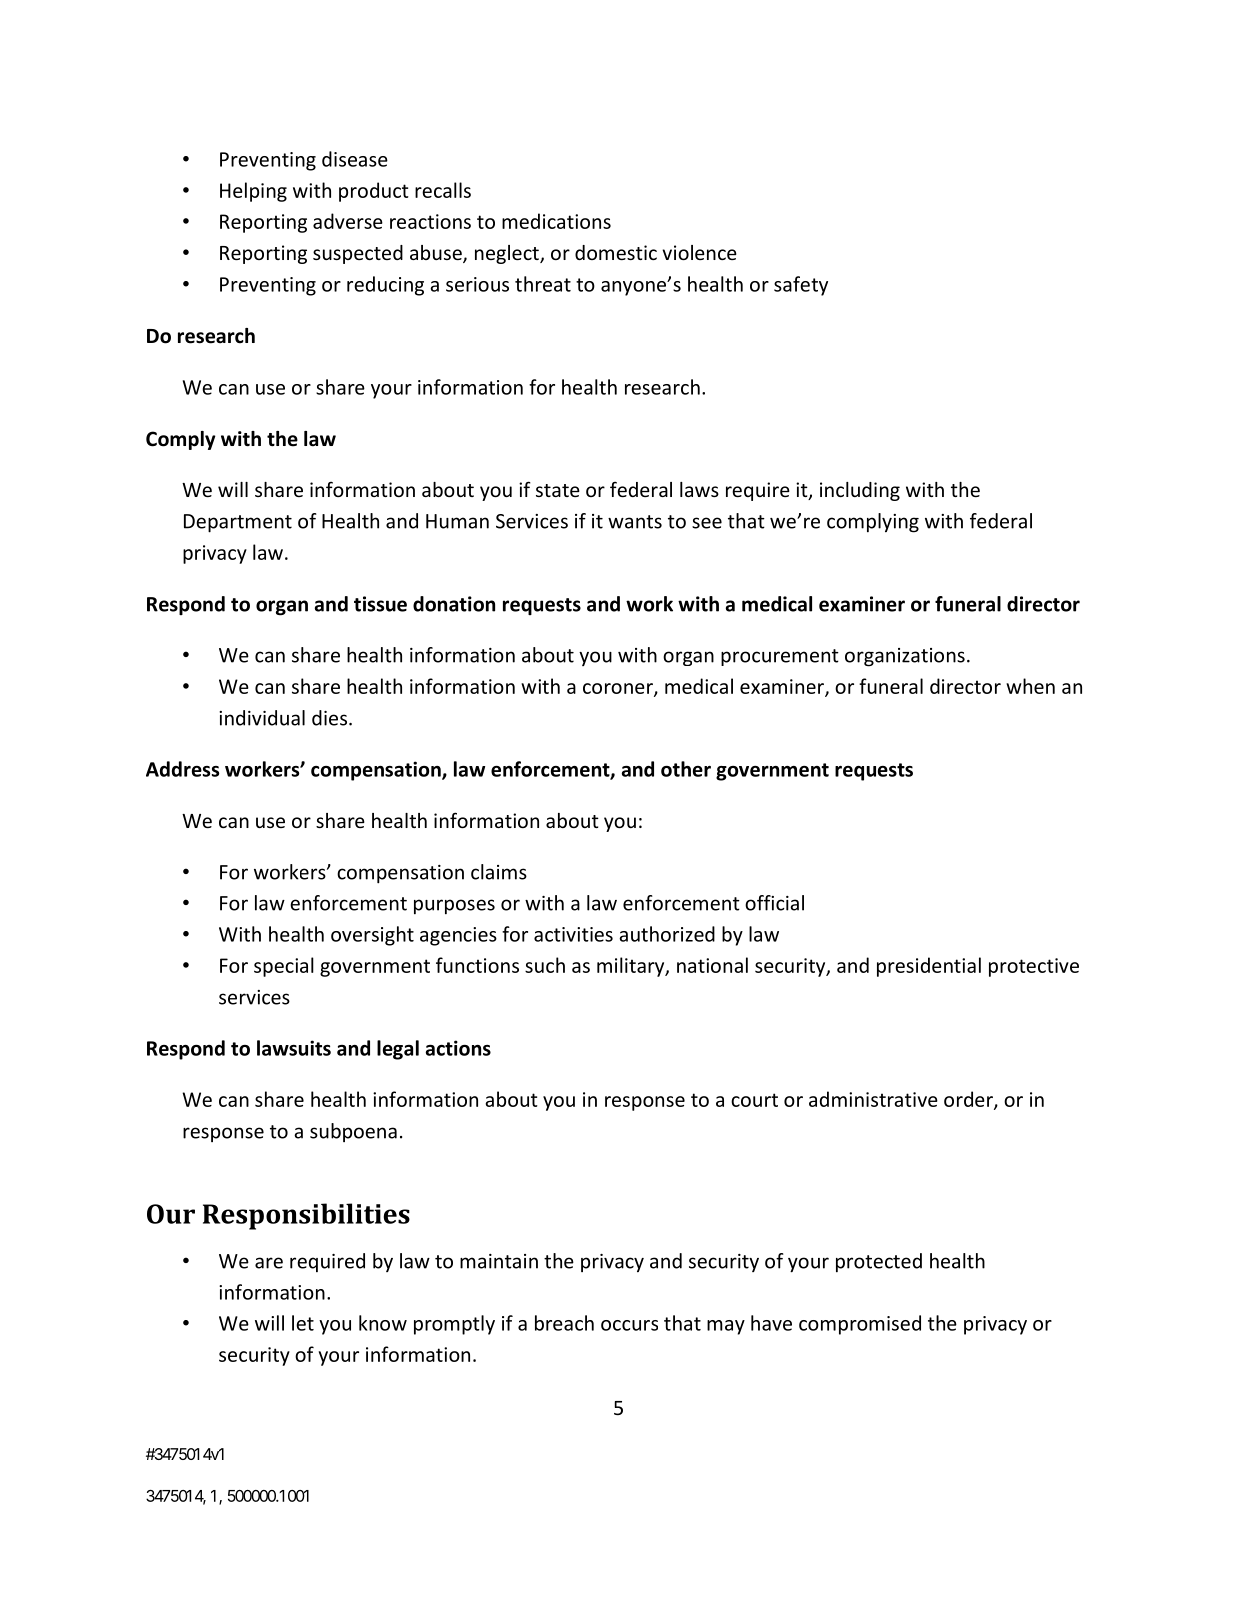  I want to click on let, so click(303, 1323).
